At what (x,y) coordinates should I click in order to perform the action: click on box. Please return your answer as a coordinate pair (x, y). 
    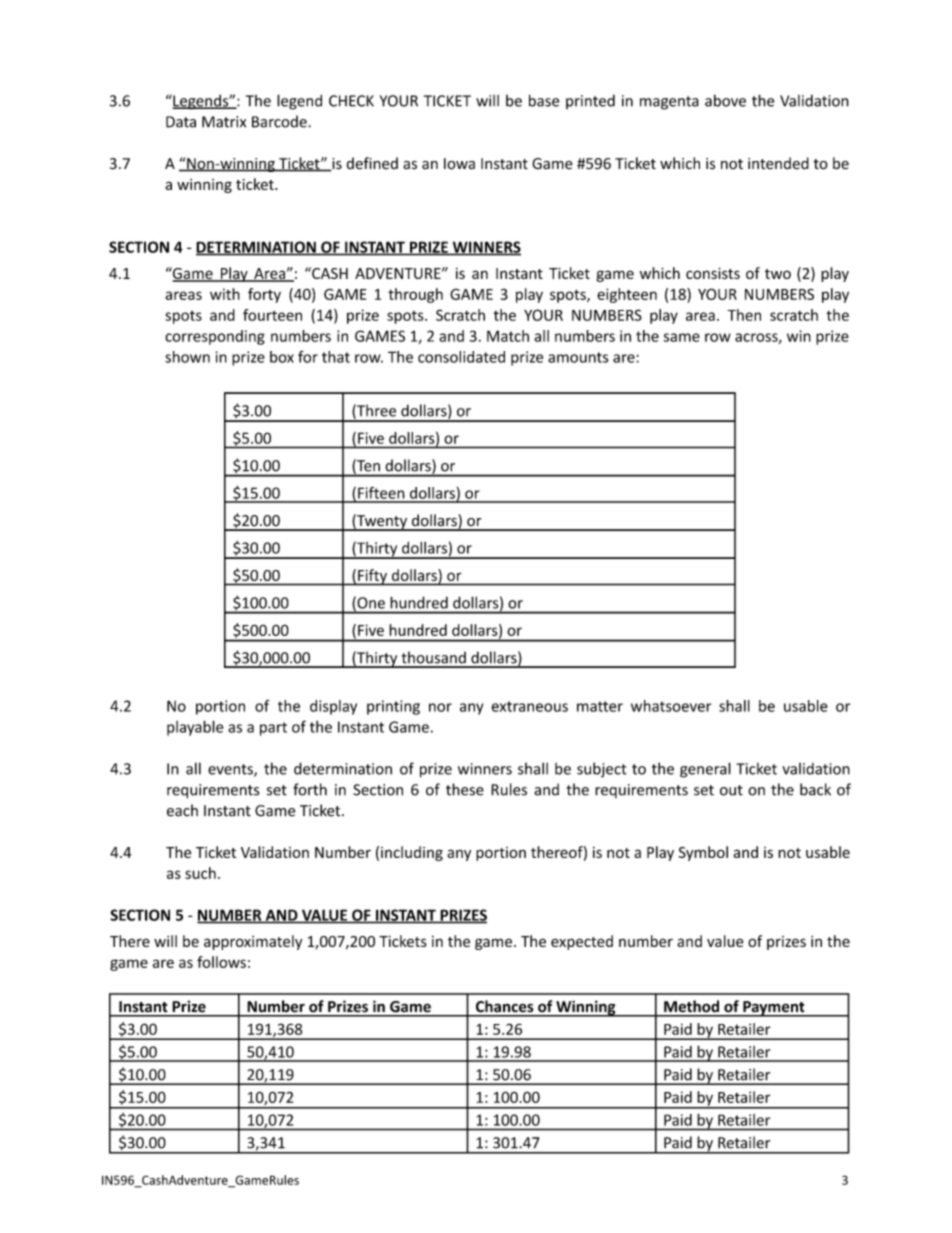
    Looking at the image, I should click on (282, 357).
